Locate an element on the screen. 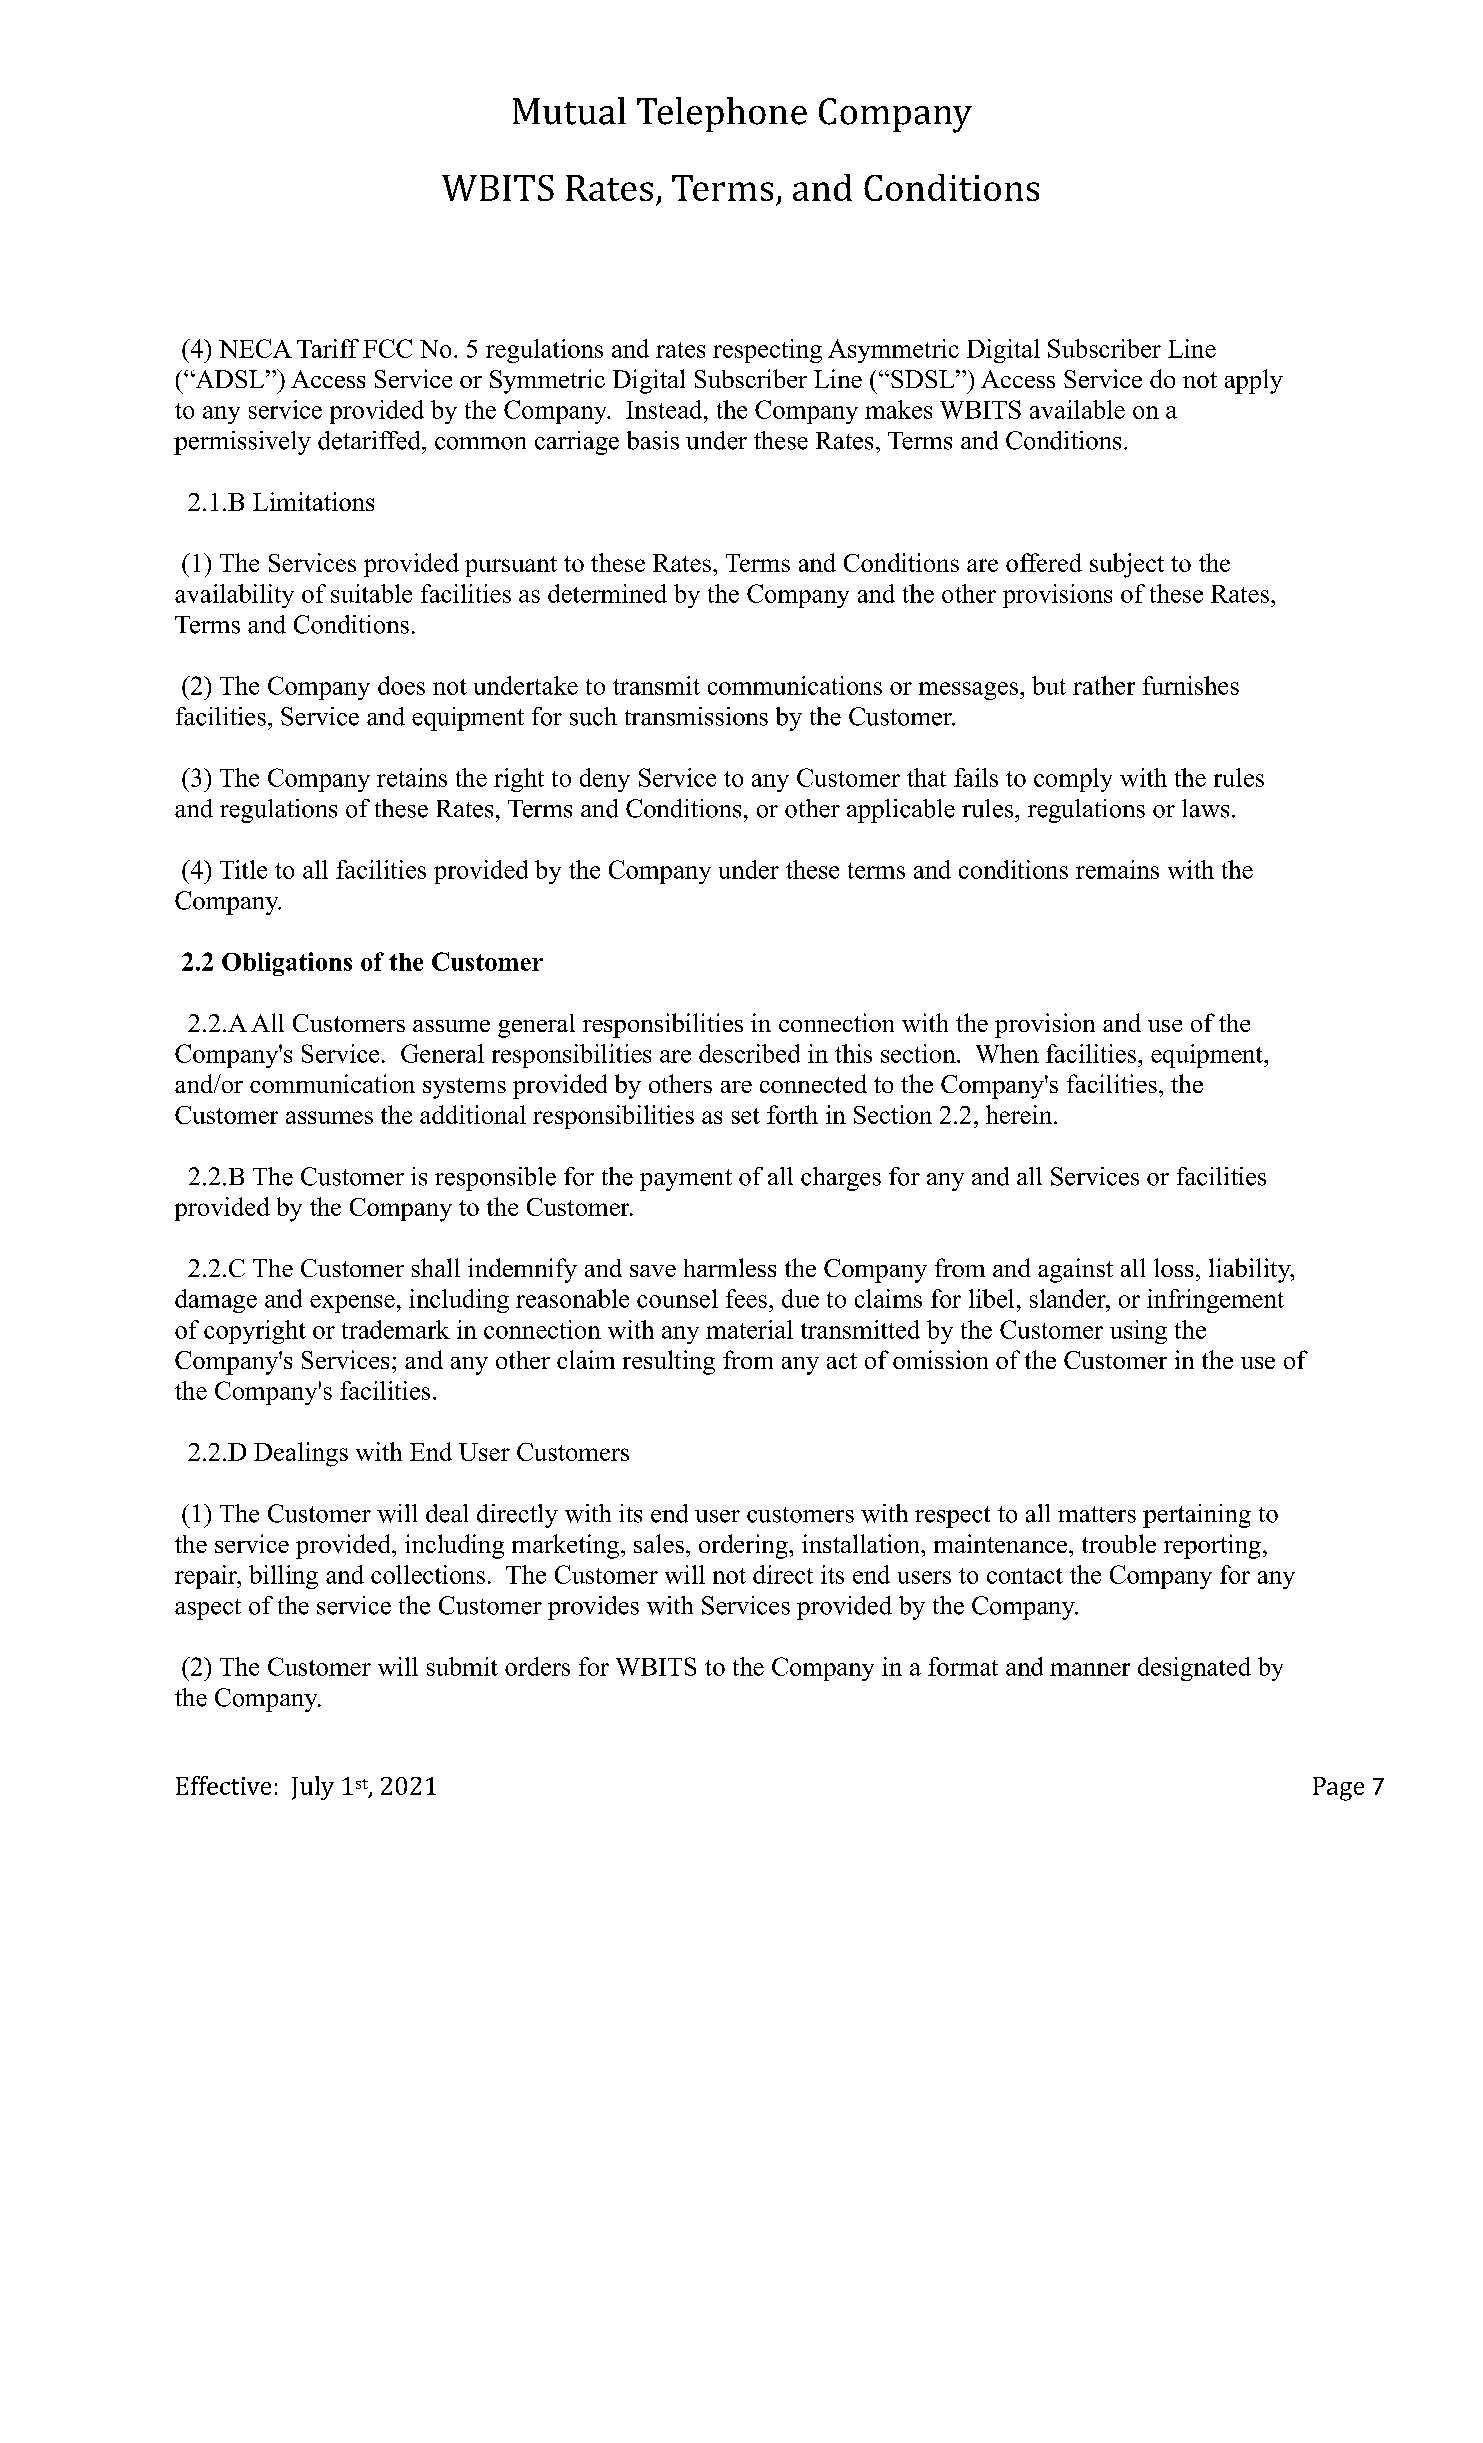  July is located at coordinates (313, 1788).
